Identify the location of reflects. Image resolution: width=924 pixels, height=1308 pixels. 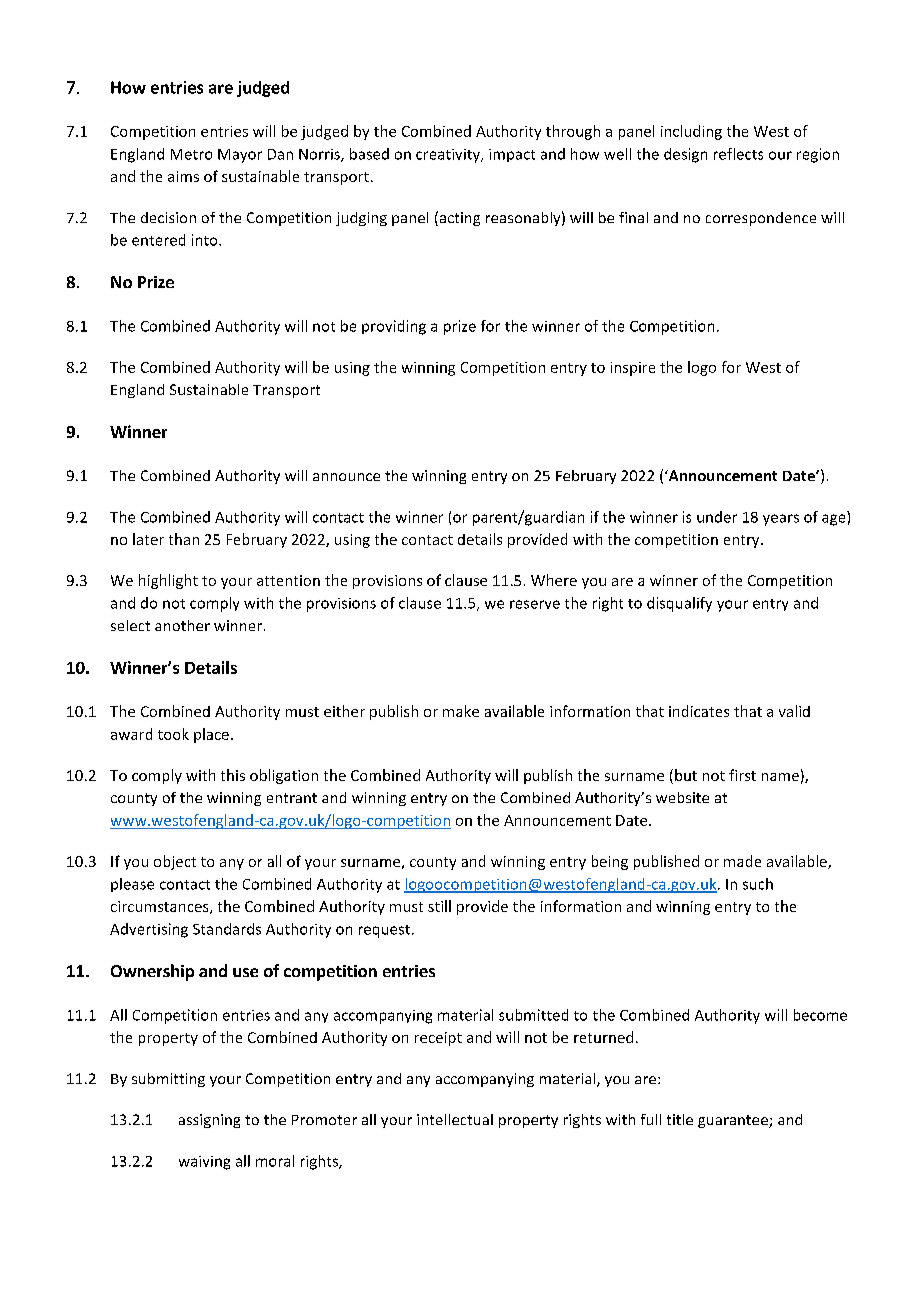
(738, 154).
